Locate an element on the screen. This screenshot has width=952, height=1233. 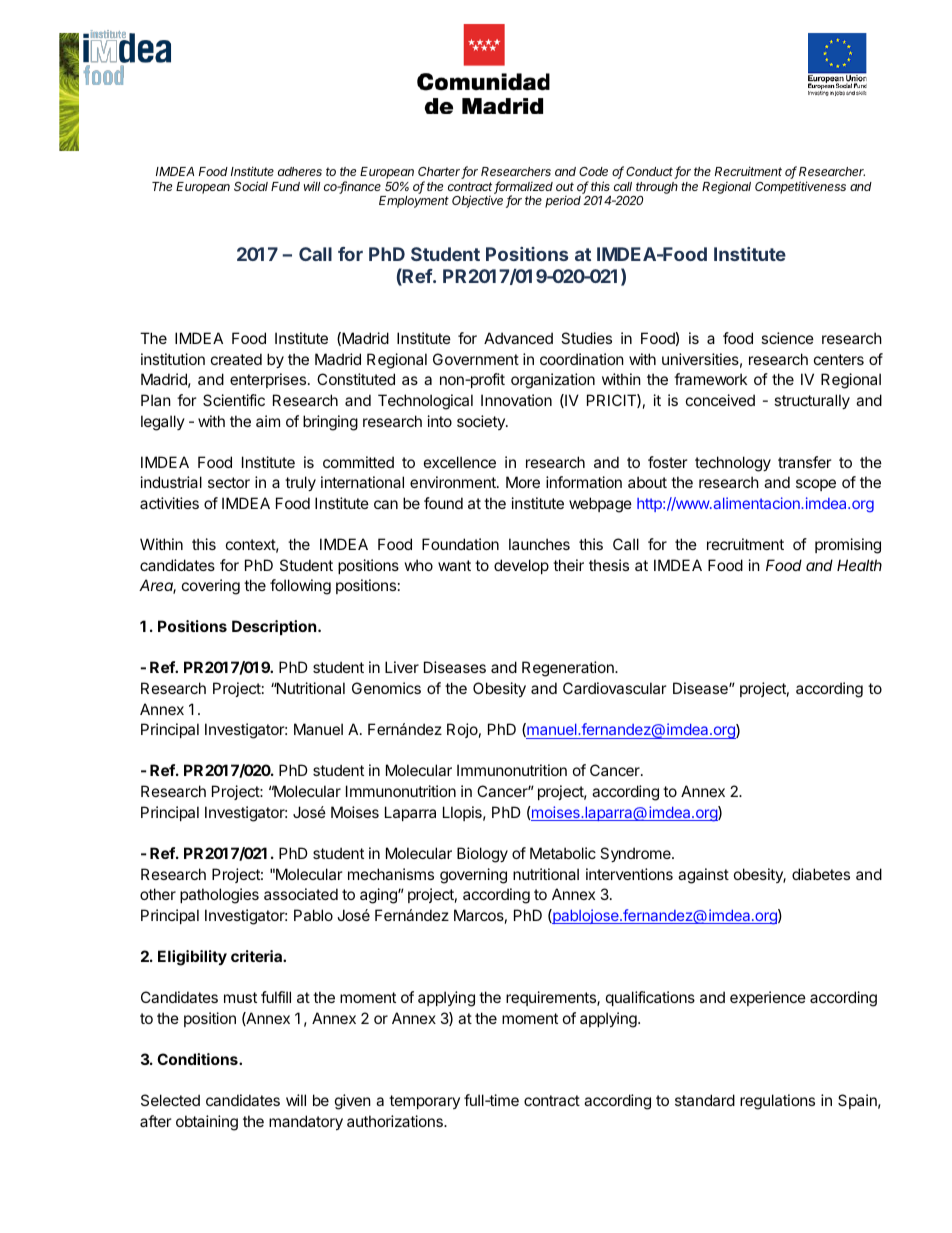
Social is located at coordinates (251, 186).
